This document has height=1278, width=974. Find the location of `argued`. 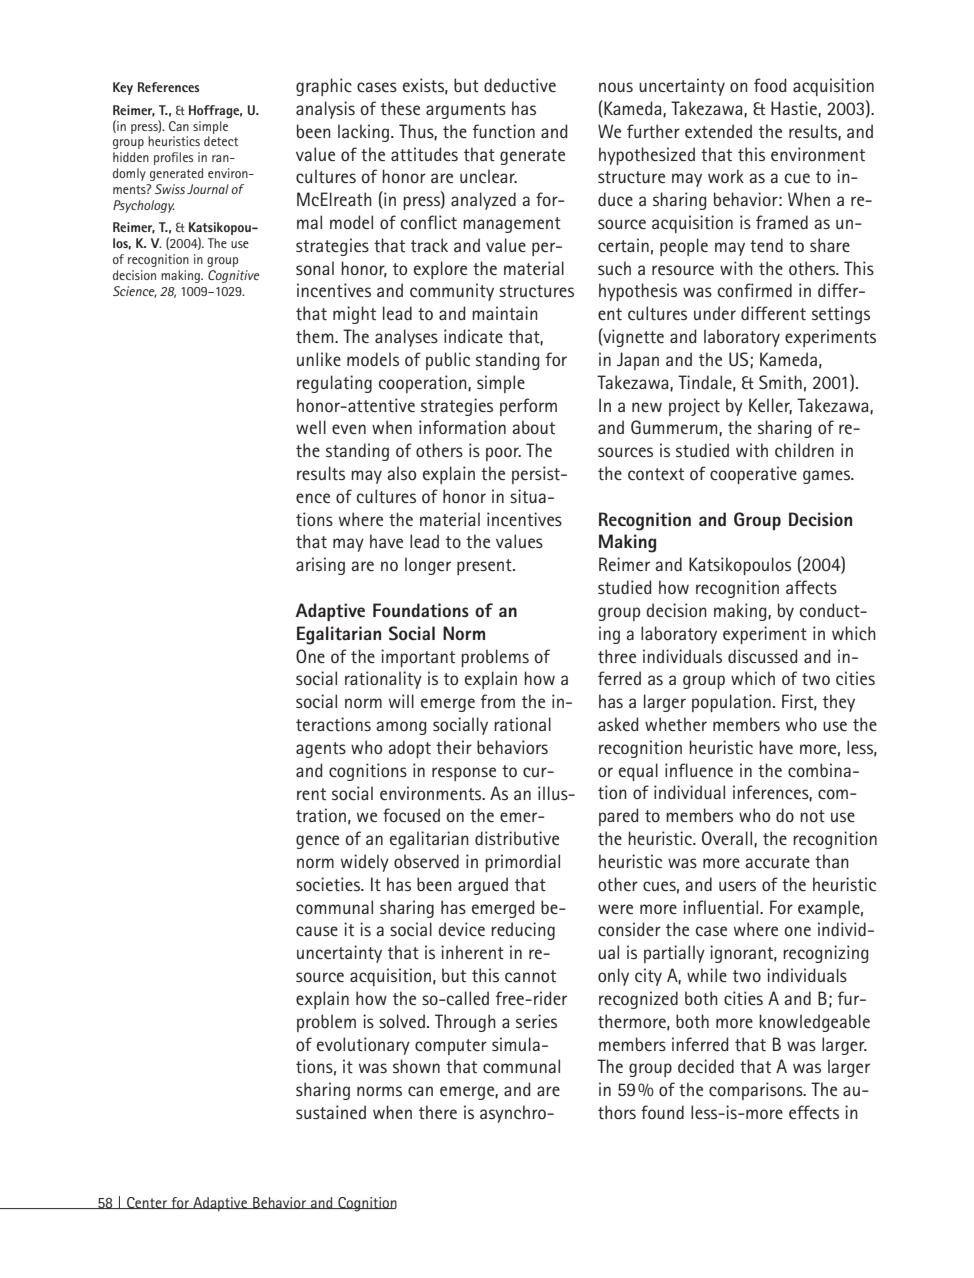

argued is located at coordinates (483, 886).
